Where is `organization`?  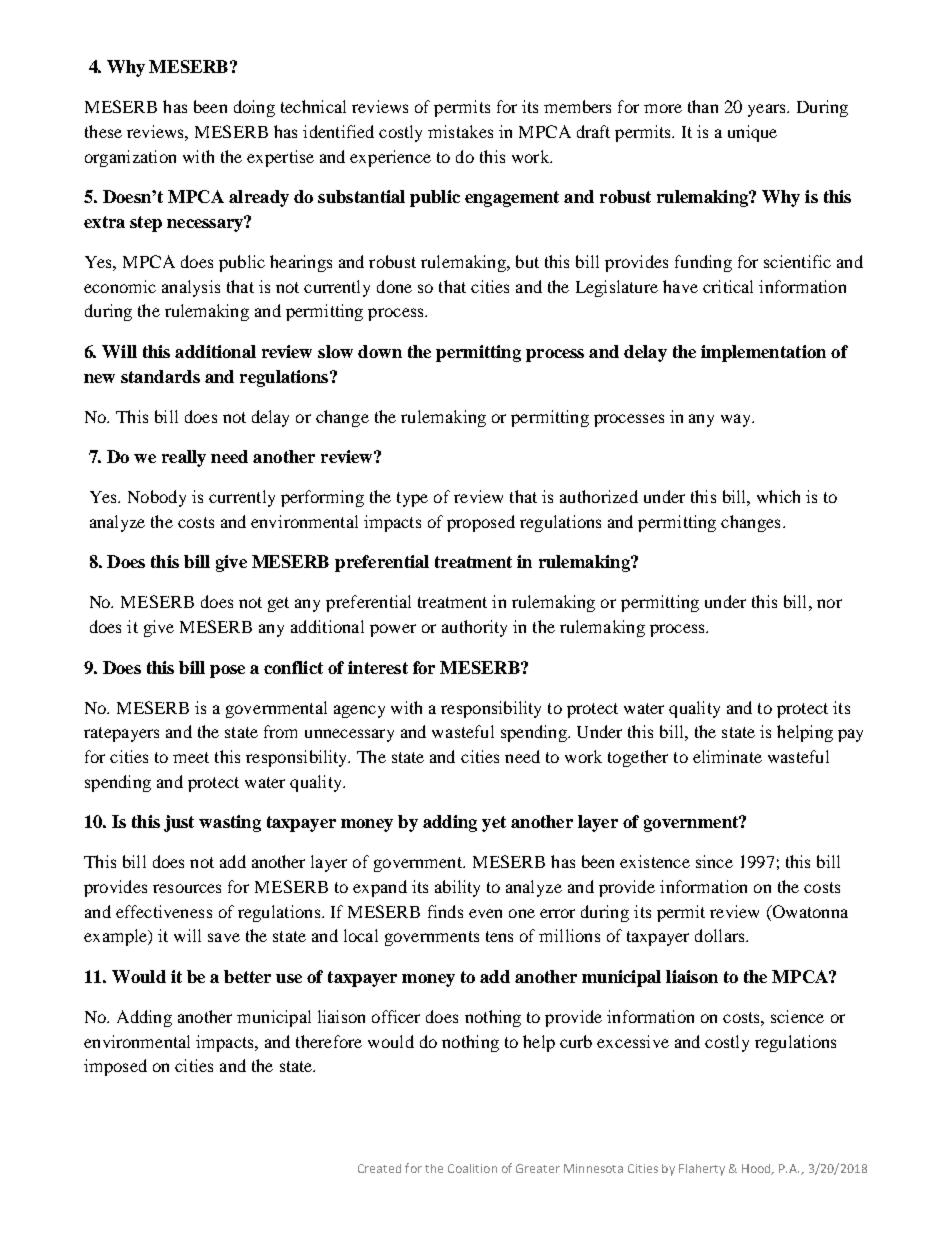
organization is located at coordinates (130, 158).
